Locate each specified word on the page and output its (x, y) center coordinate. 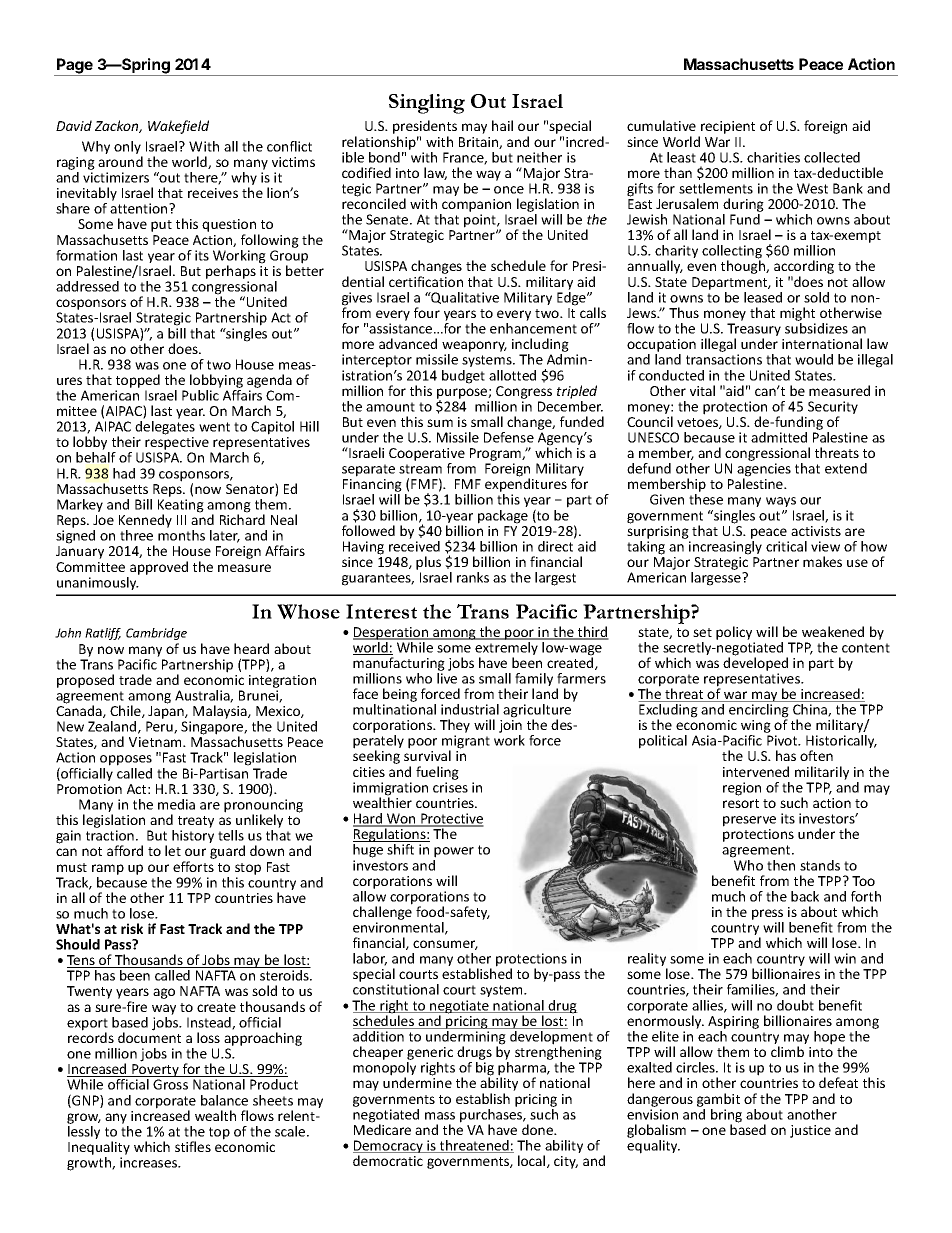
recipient (727, 129)
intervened (756, 771)
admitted (779, 437)
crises (450, 787)
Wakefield (178, 127)
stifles (193, 1146)
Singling (427, 104)
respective (178, 445)
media (176, 804)
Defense (509, 437)
